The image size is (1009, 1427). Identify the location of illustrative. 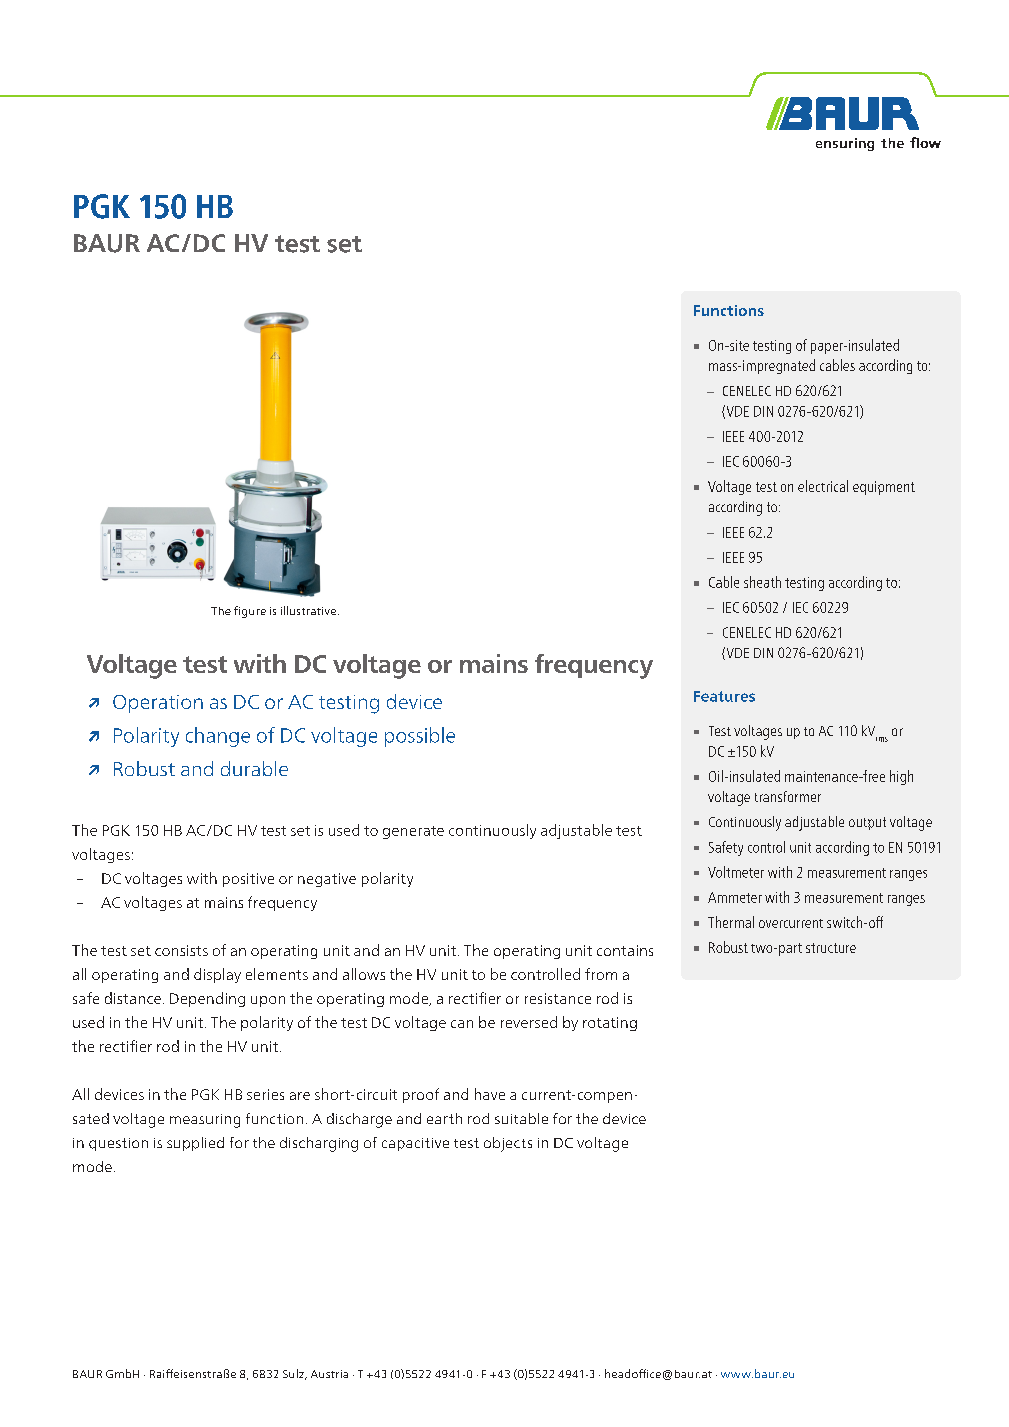
(308, 610).
